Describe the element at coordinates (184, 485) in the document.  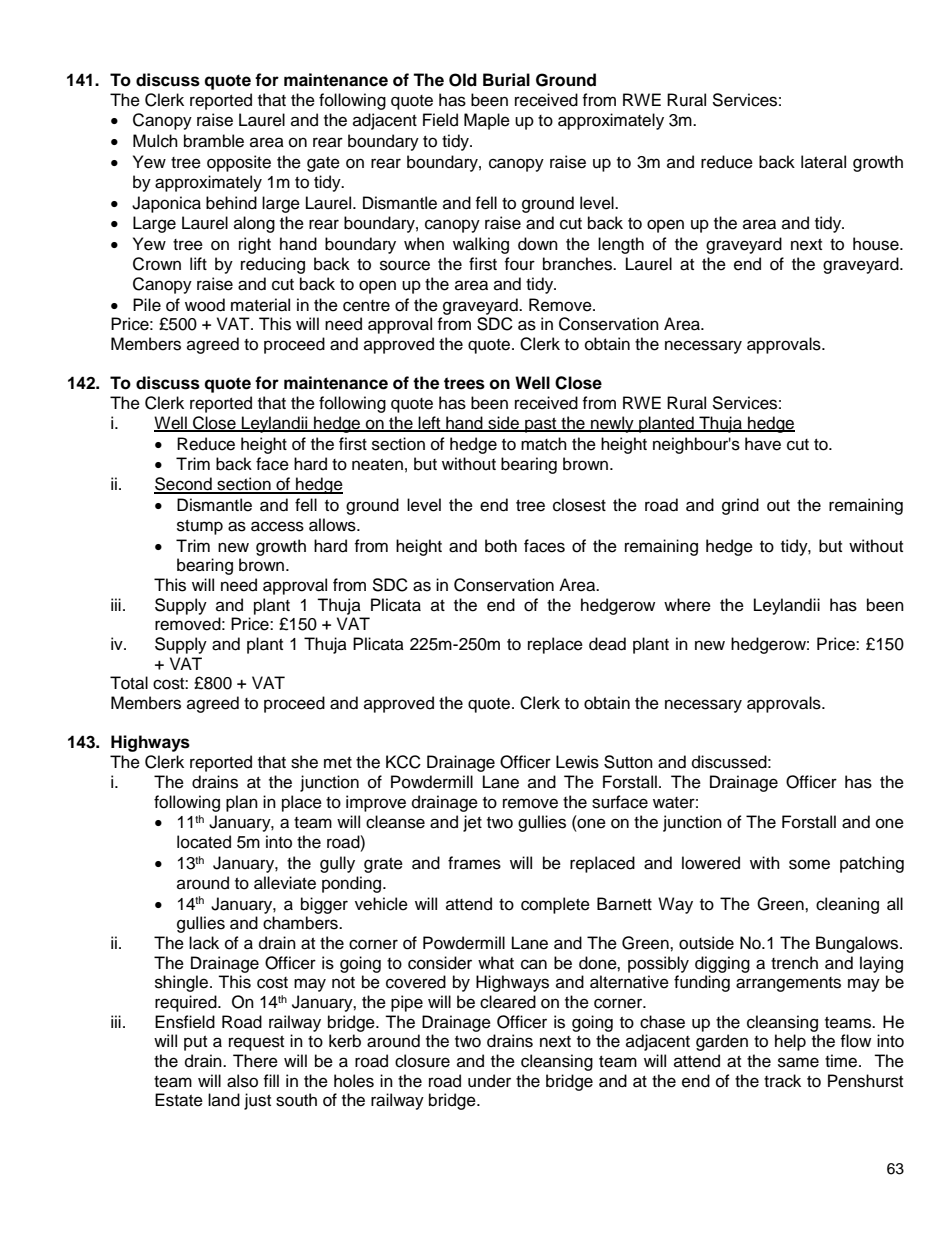
I see `Second` at that location.
